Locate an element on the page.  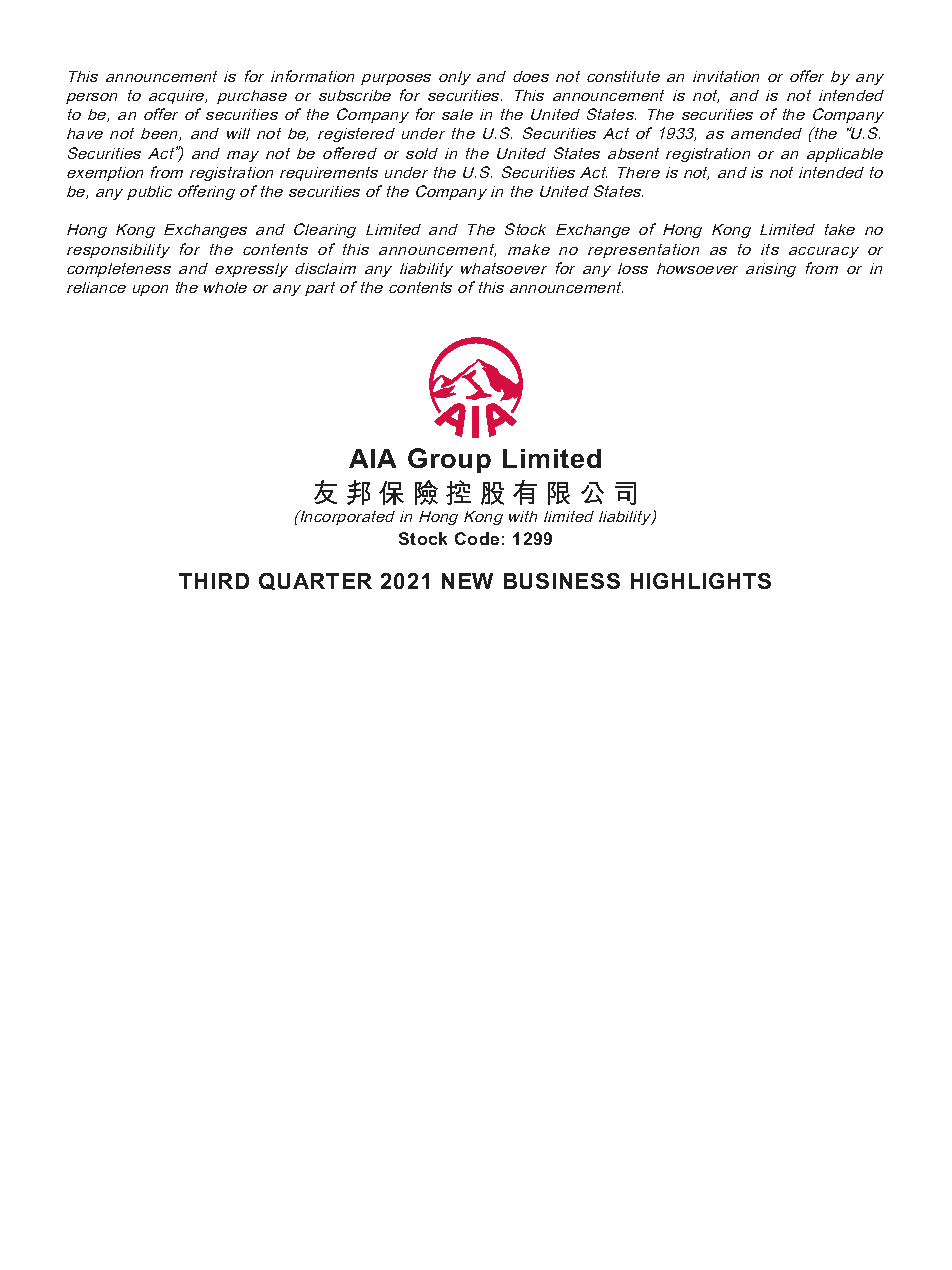
Group is located at coordinates (449, 460).
